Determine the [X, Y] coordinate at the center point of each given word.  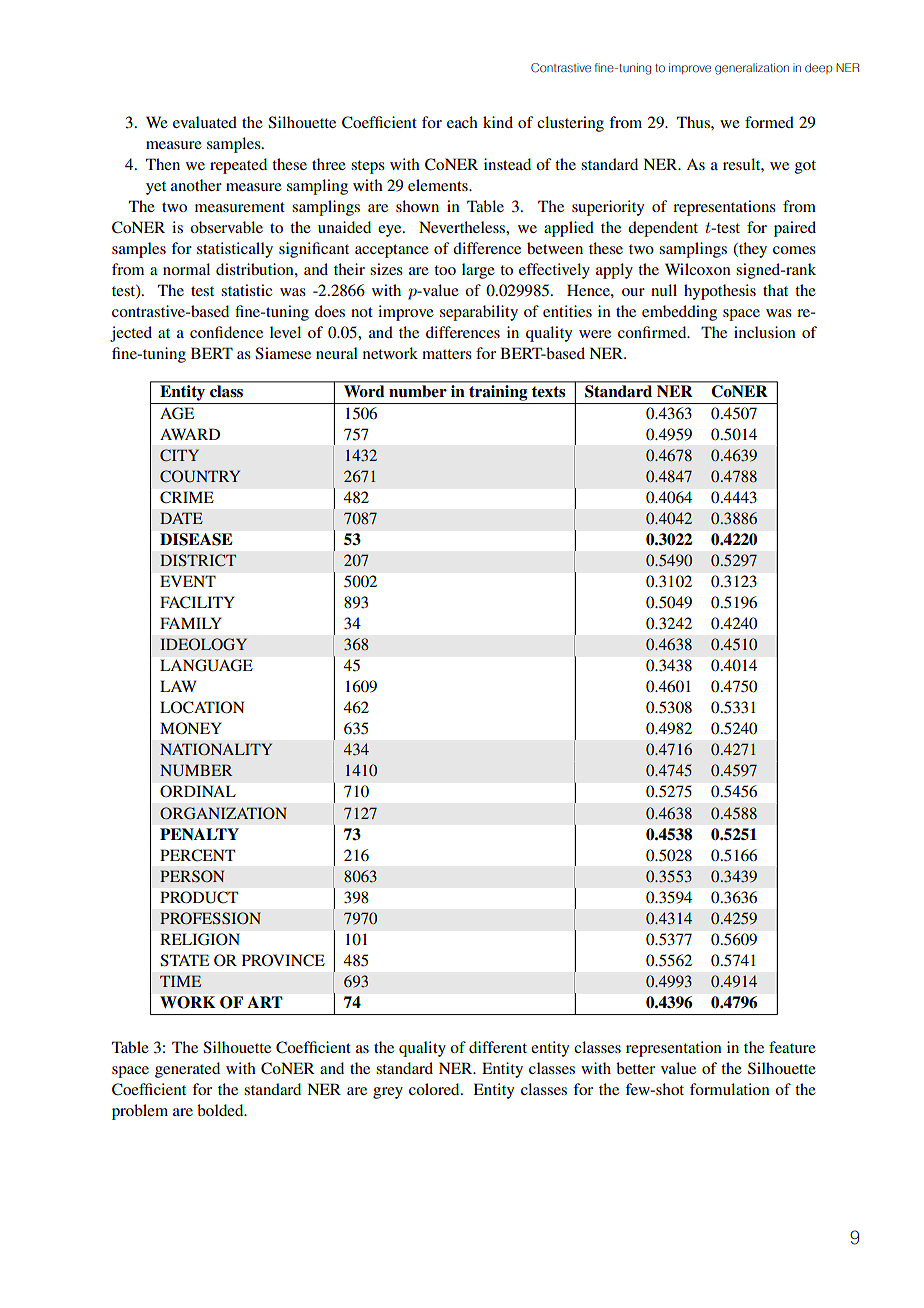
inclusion [765, 332]
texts [548, 392]
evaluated [205, 122]
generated [187, 1070]
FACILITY [197, 602]
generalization [752, 69]
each [462, 122]
